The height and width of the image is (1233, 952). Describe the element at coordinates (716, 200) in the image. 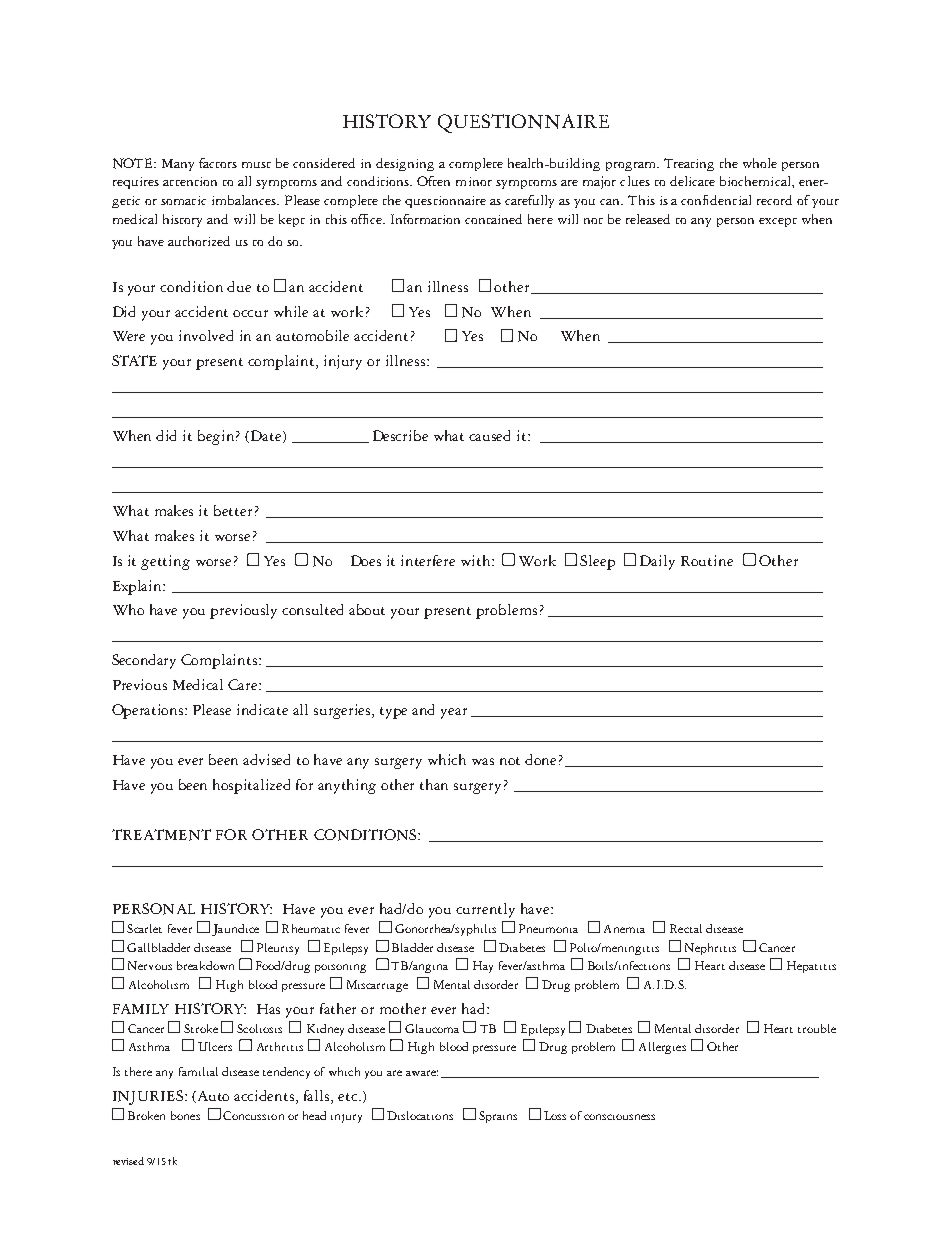

I see `confidential` at that location.
